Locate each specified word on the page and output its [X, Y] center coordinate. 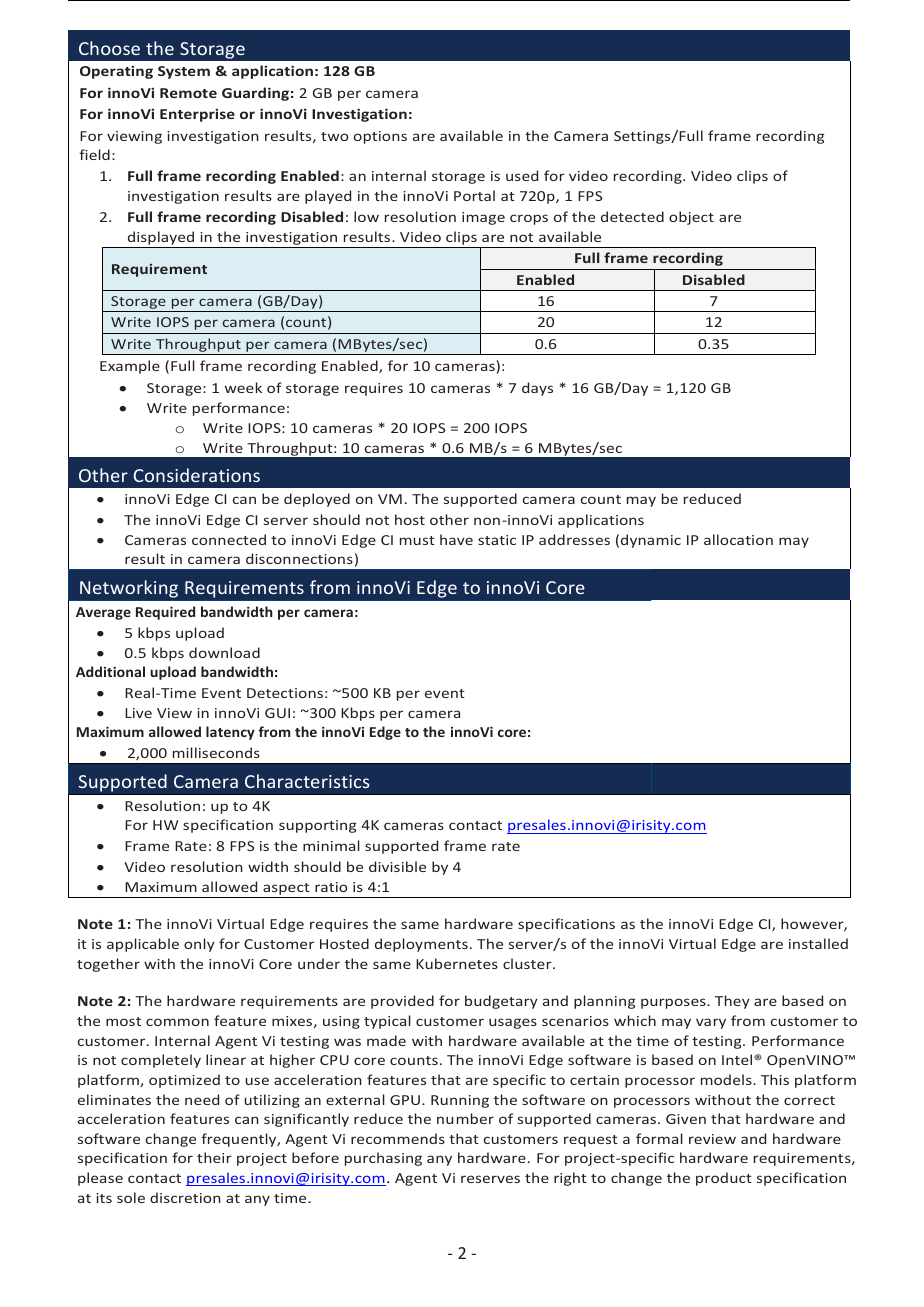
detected [632, 216]
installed [818, 943]
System [184, 72]
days [537, 389]
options [380, 137]
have [456, 539]
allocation [738, 539]
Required [165, 613]
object [691, 218]
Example [130, 367]
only [199, 945]
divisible [397, 866]
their [214, 1157]
